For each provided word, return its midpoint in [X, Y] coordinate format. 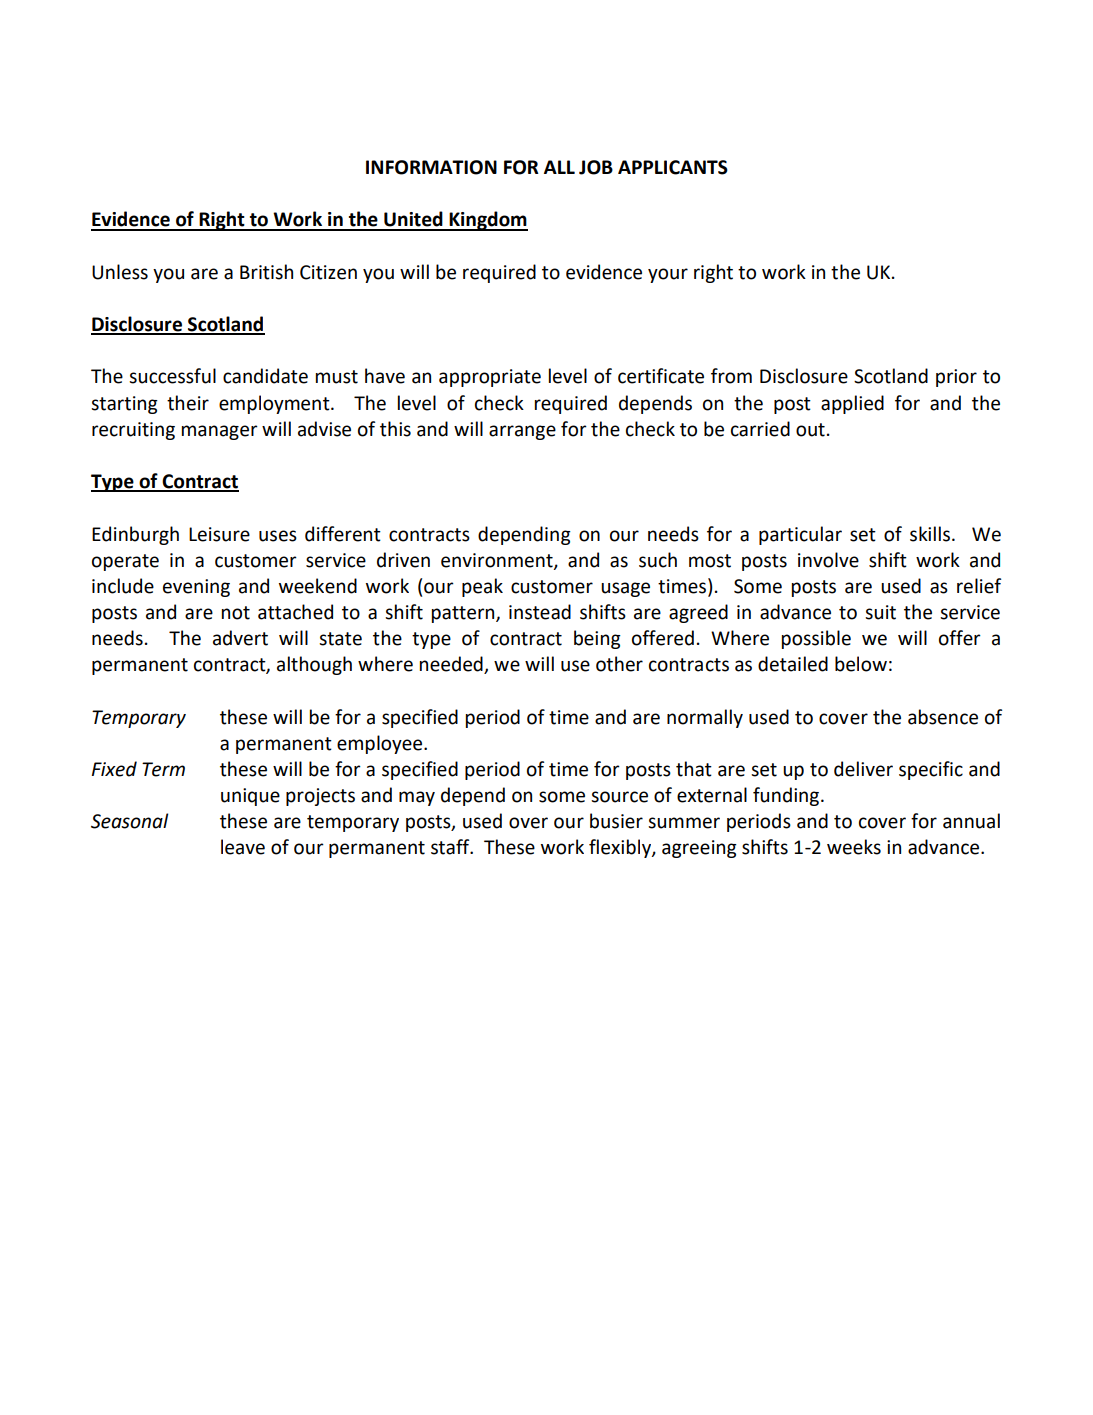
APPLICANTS [673, 167]
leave [243, 847]
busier [616, 821]
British [266, 272]
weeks [854, 847]
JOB [596, 167]
